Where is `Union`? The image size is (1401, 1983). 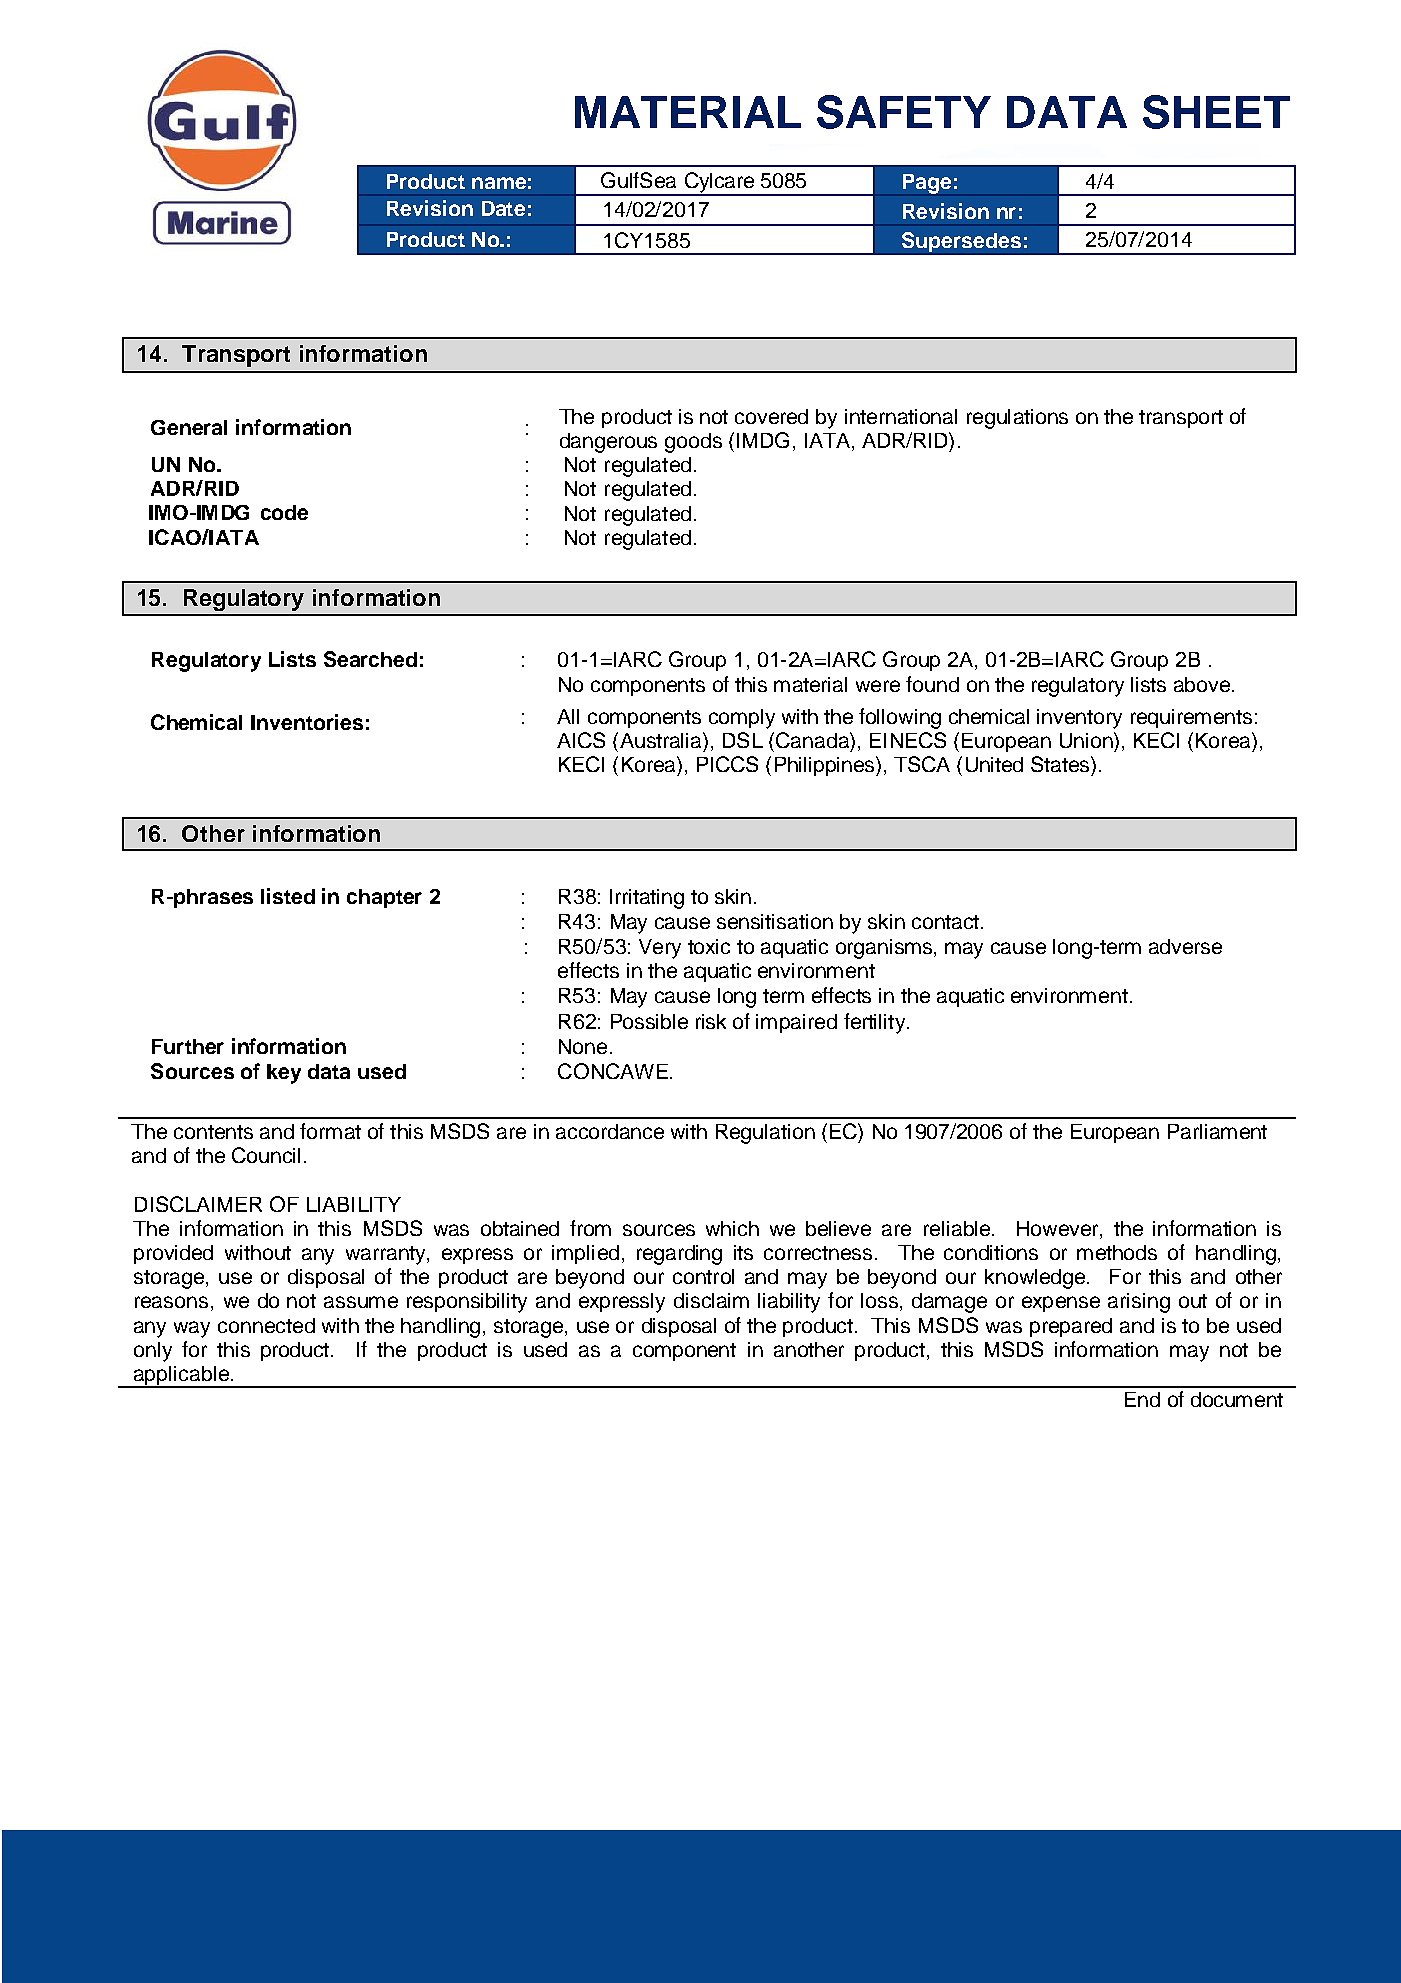 Union is located at coordinates (1087, 740).
